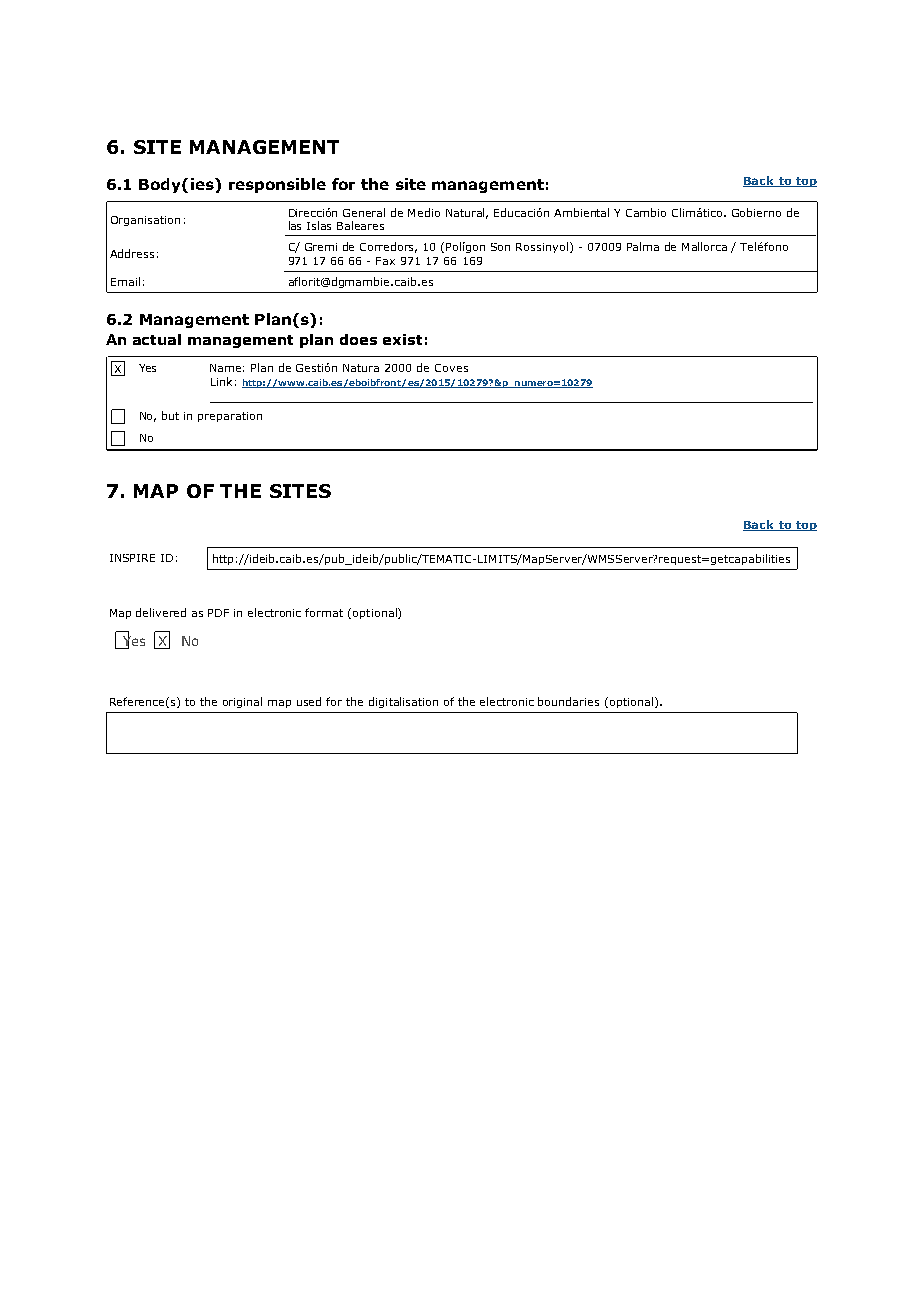 The height and width of the screenshot is (1308, 924). What do you see at coordinates (230, 417) in the screenshot?
I see `preparation` at bounding box center [230, 417].
